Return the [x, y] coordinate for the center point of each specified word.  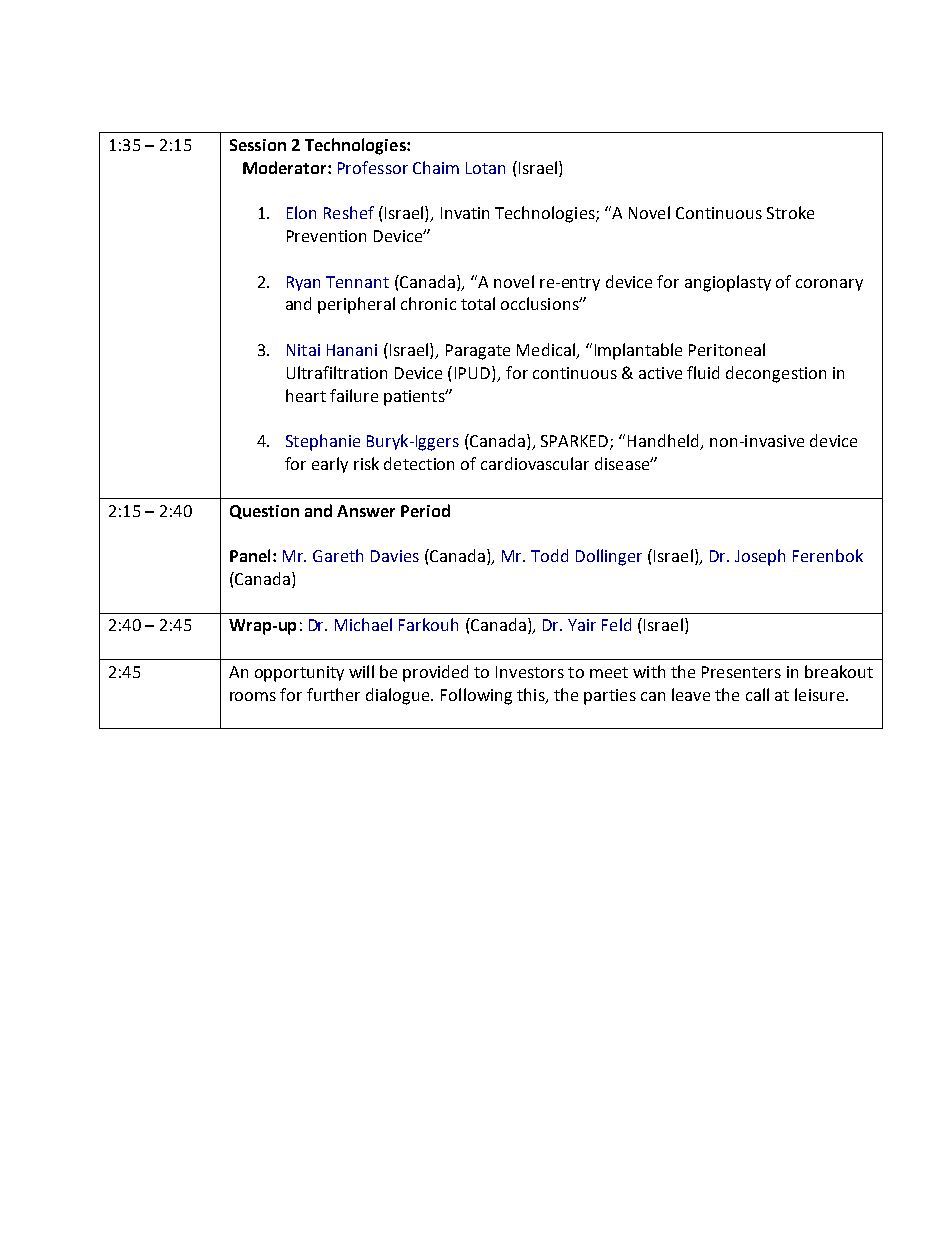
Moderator [286, 167]
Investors [530, 672]
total [478, 303]
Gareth [338, 555]
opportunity [299, 674]
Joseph [760, 557]
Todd [549, 555]
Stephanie [323, 442]
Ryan [303, 283]
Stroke [790, 212]
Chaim [436, 167]
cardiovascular [535, 463]
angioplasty [728, 283]
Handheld [664, 442]
